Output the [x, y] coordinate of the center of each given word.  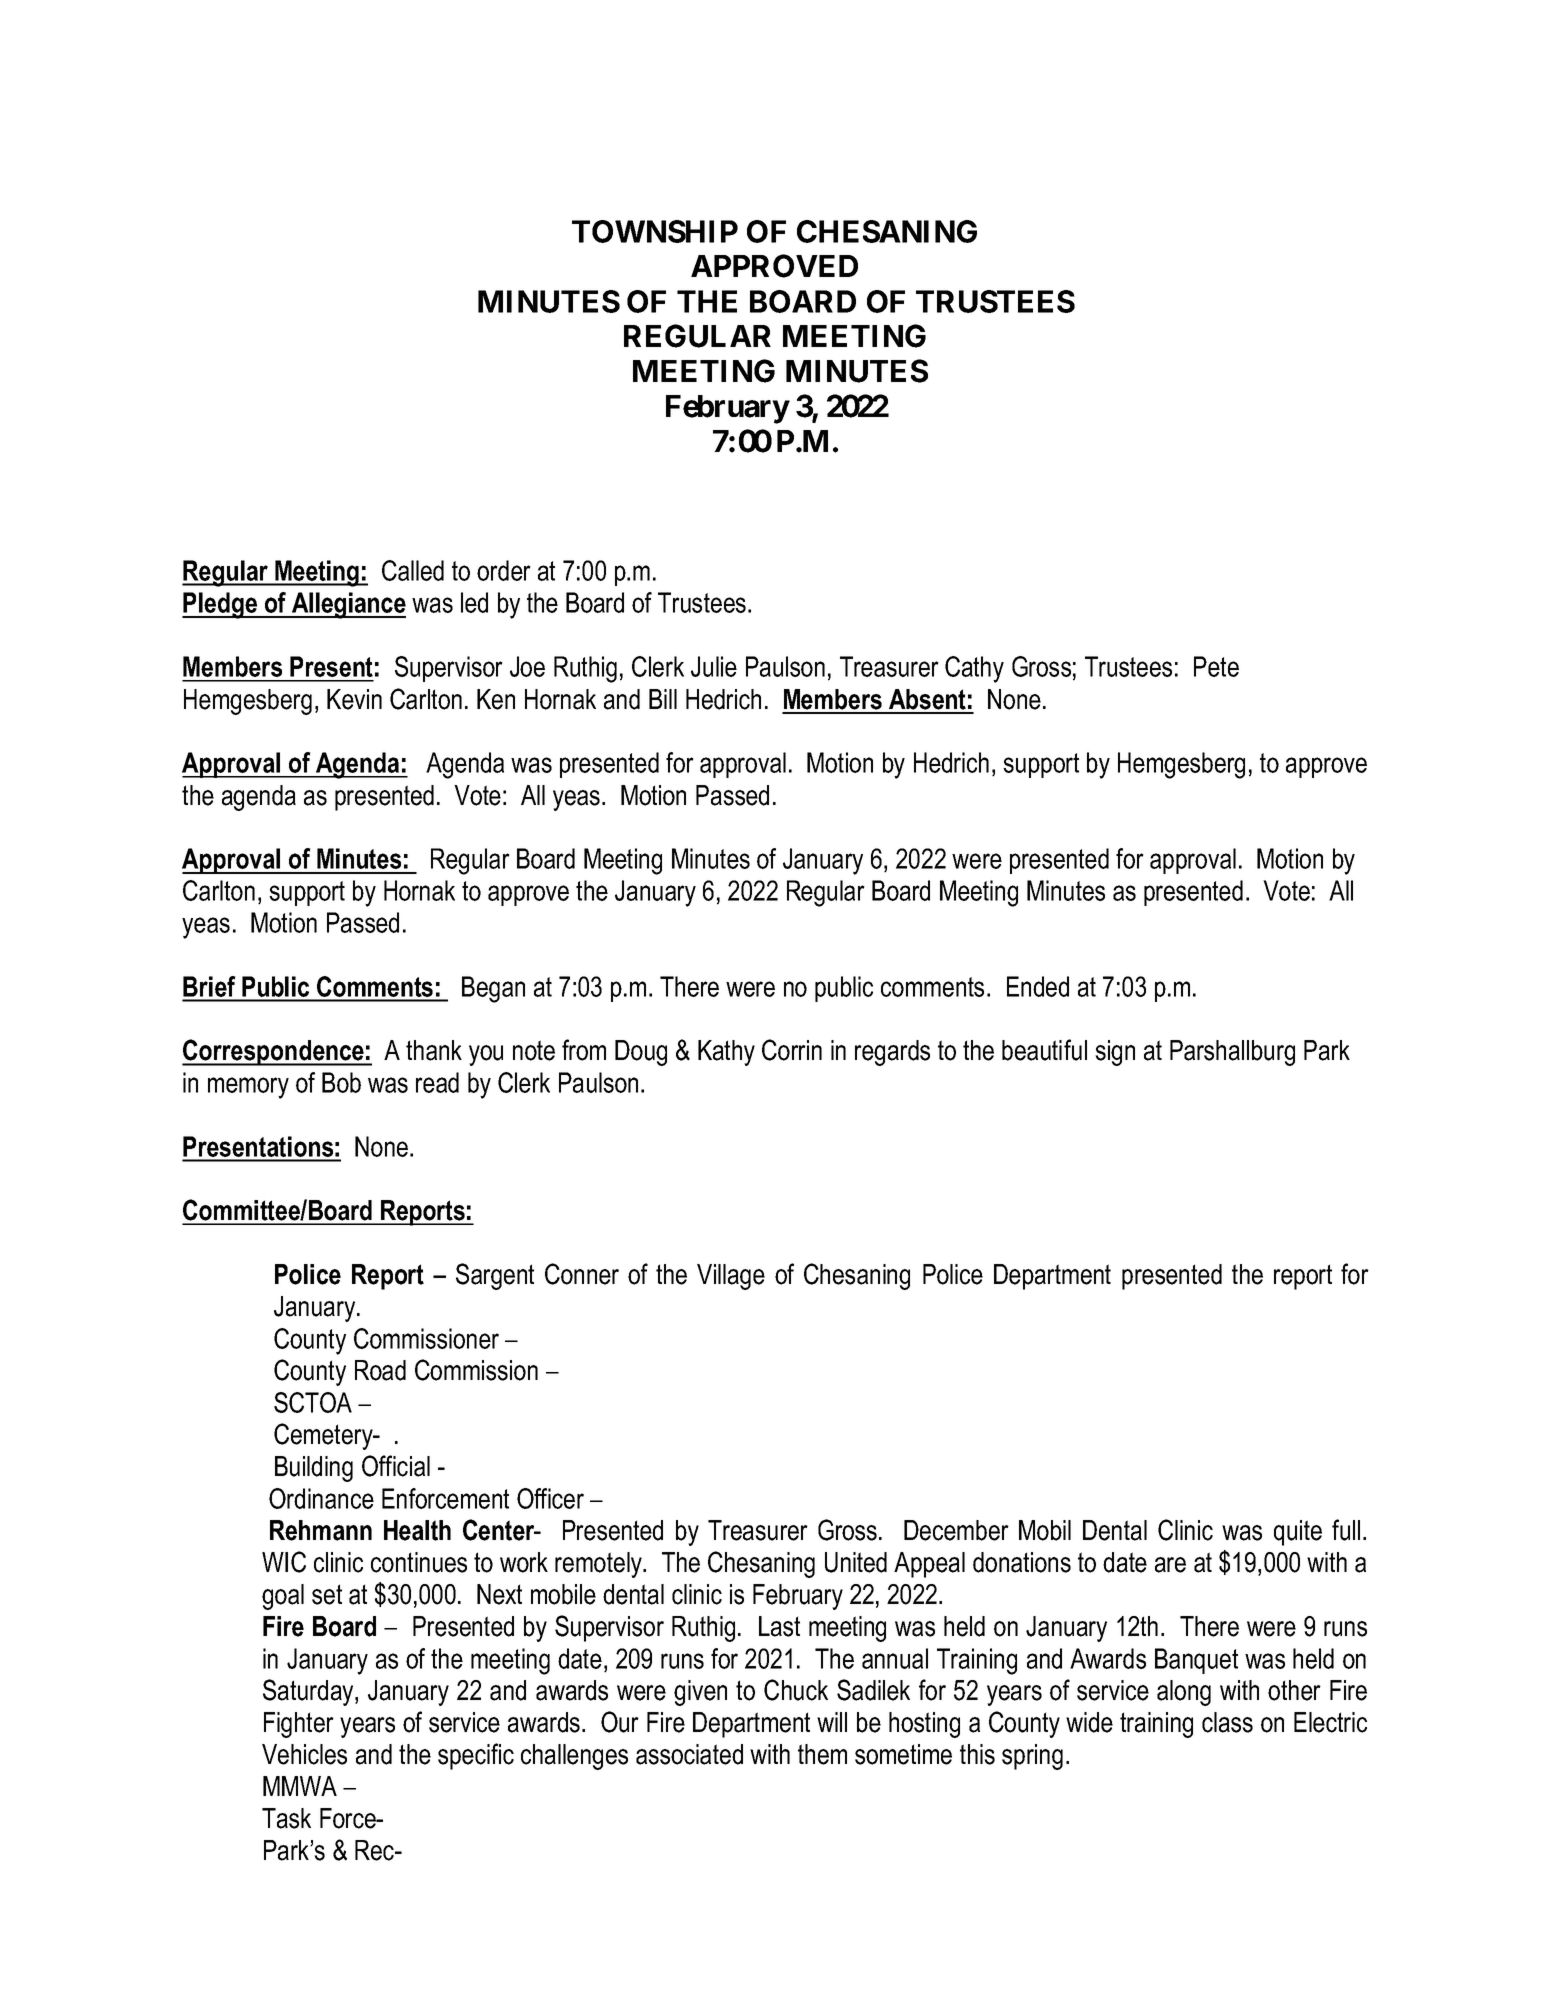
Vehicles [304, 1754]
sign [1115, 1053]
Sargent [495, 1276]
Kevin [354, 699]
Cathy [974, 669]
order [504, 570]
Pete [1216, 666]
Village [731, 1277]
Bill [663, 699]
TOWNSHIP [655, 231]
